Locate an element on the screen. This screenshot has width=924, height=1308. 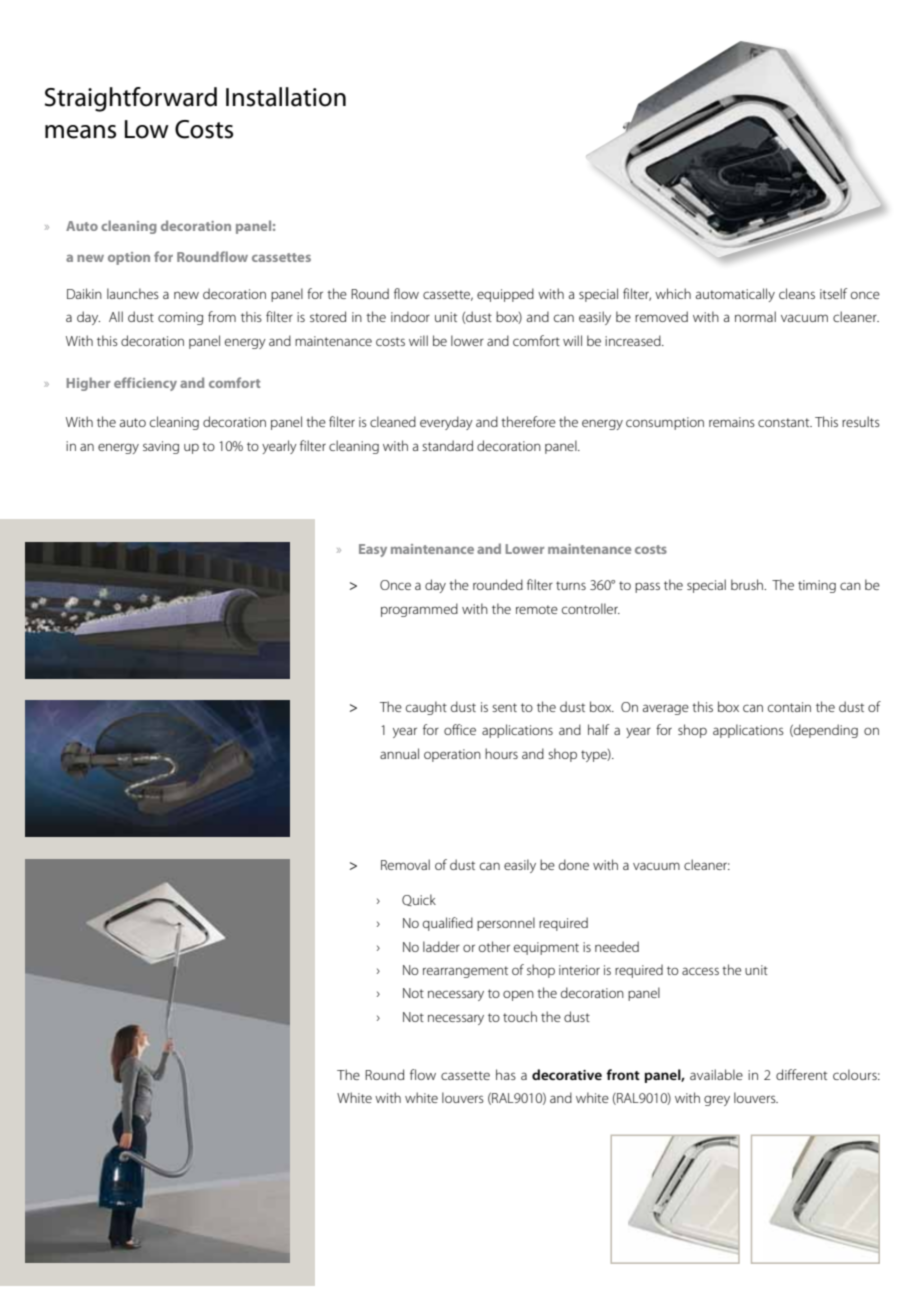
contain is located at coordinates (789, 707).
